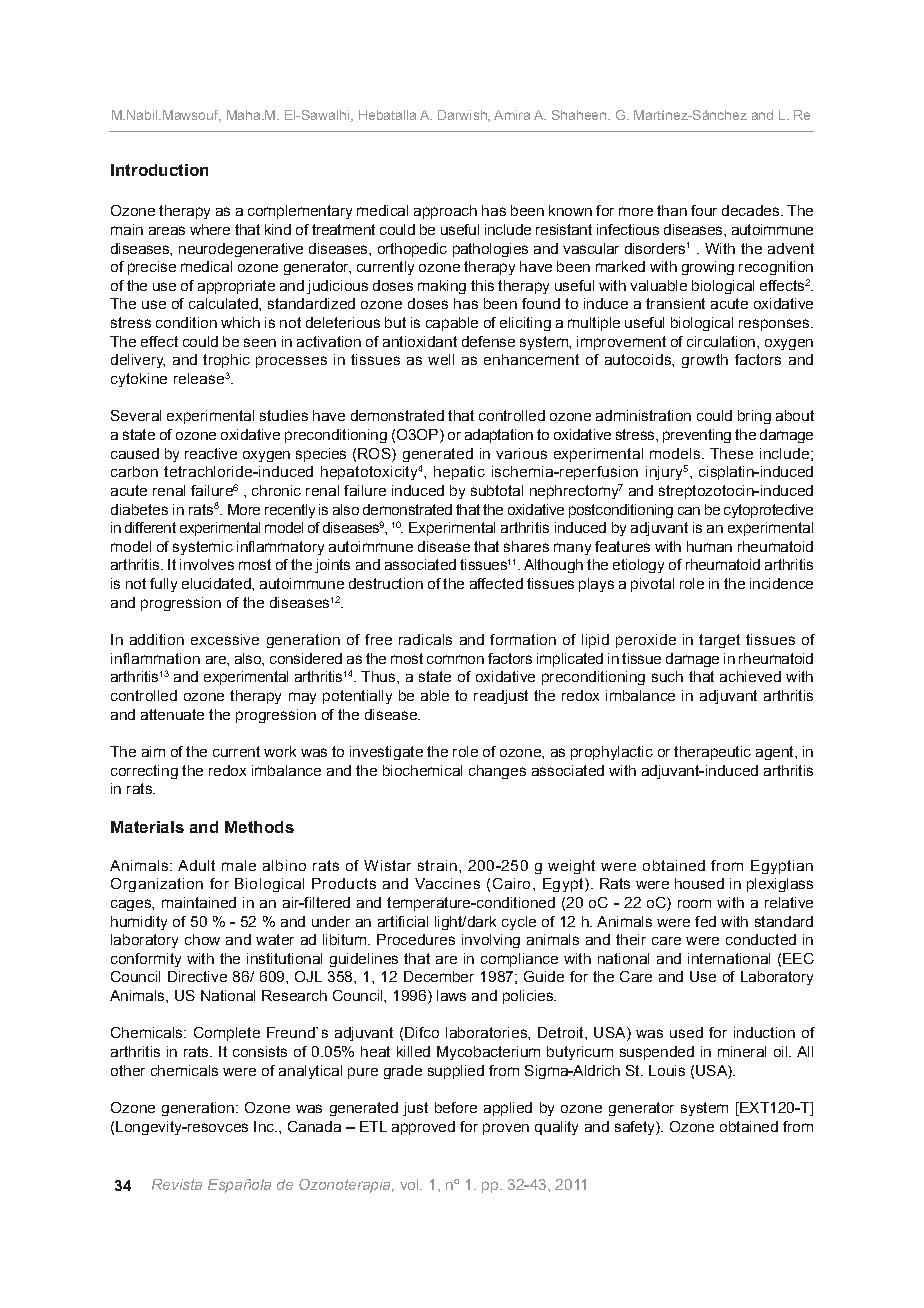 This page has height=1308, width=924. Describe the element at coordinates (225, 639) in the page. I see `excessive` at that location.
